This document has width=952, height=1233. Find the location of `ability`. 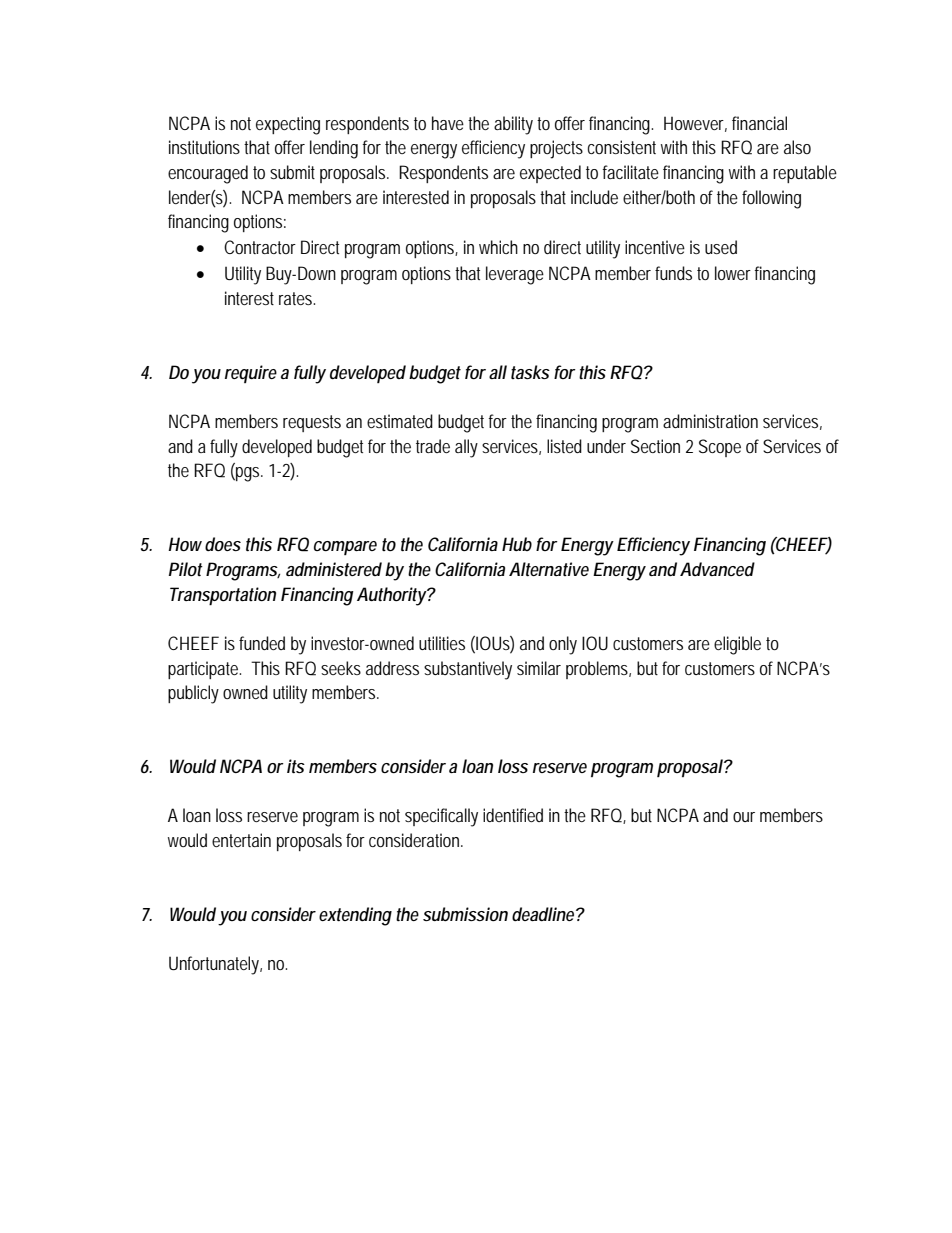

ability is located at coordinates (513, 125).
